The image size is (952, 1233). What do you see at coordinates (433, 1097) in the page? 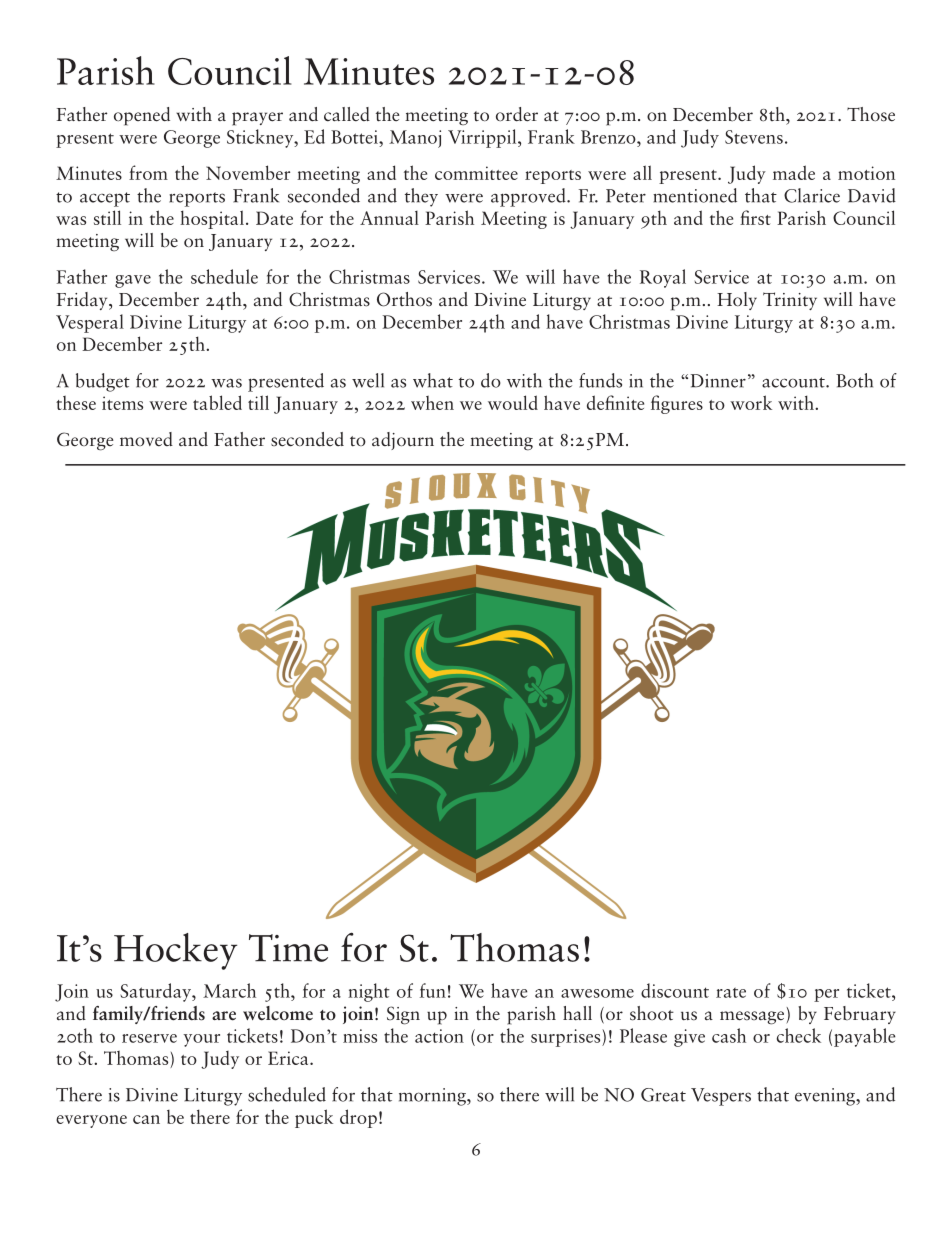
I see `morning` at bounding box center [433, 1097].
